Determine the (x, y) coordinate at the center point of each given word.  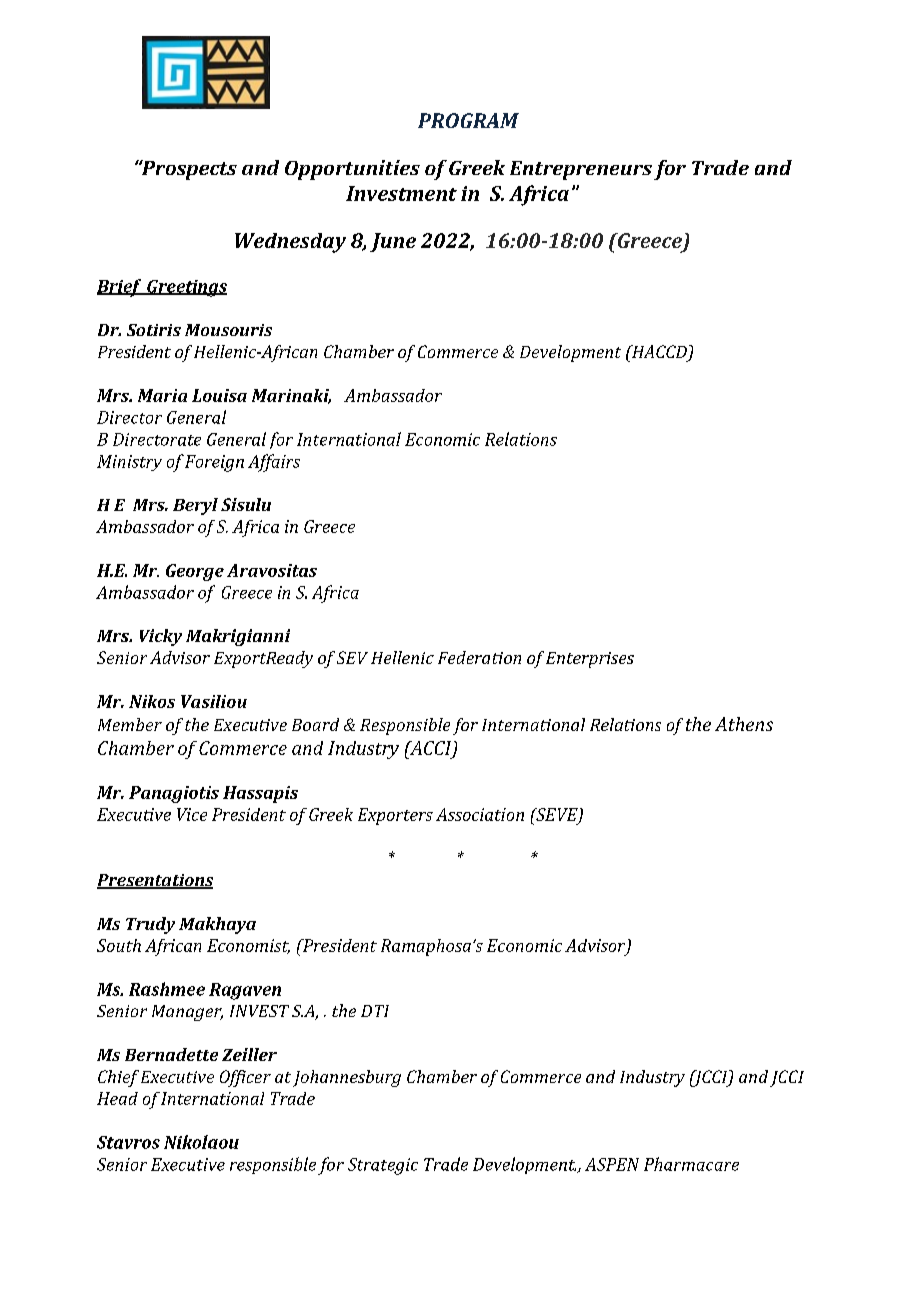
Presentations (155, 881)
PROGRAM (468, 120)
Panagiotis (174, 794)
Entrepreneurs (581, 170)
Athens (744, 724)
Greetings (186, 288)
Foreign (214, 463)
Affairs (274, 463)
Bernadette (171, 1054)
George (195, 572)
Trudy (150, 925)
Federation (479, 657)
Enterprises (590, 660)
